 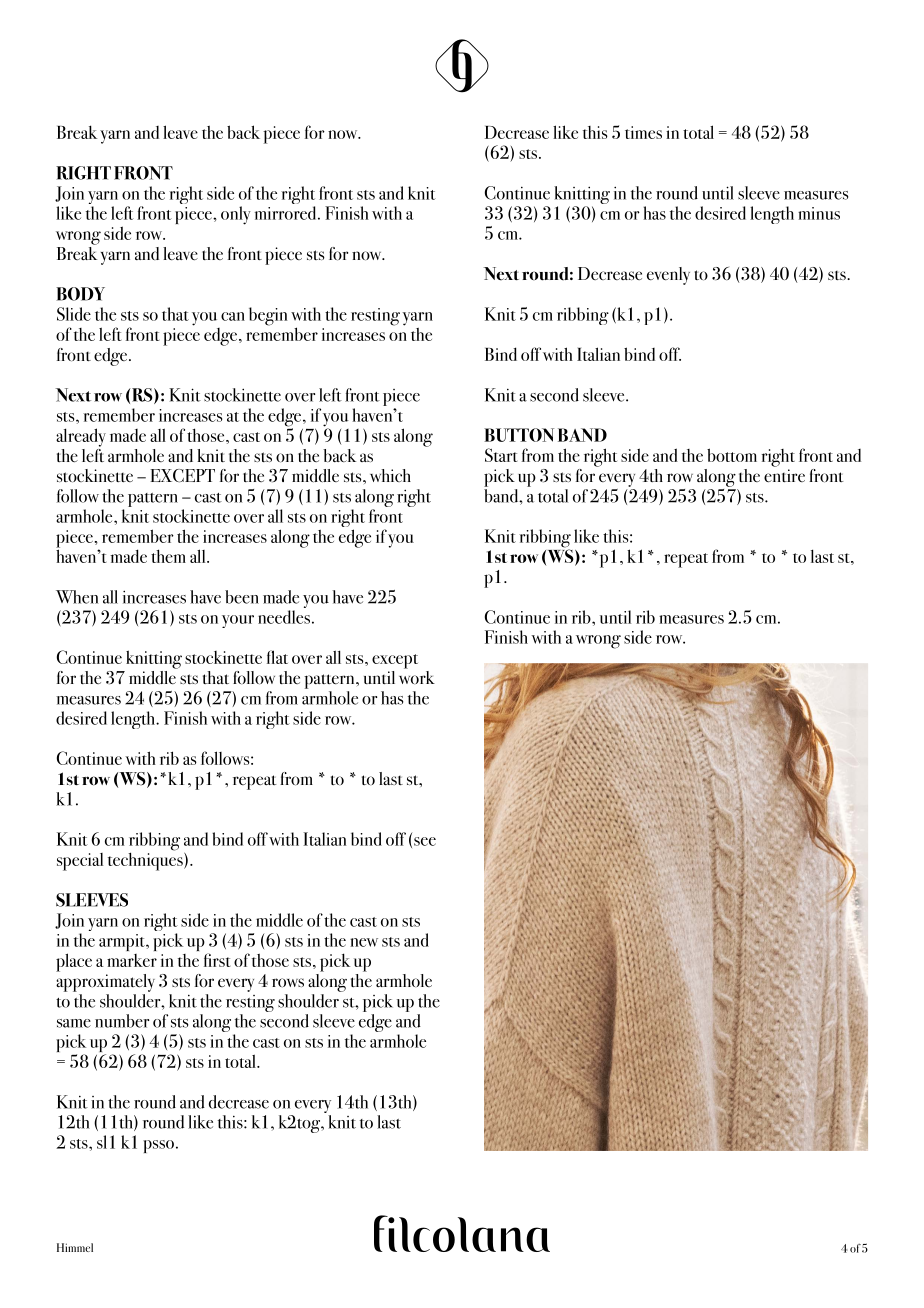 I want to click on minus, so click(x=819, y=213).
